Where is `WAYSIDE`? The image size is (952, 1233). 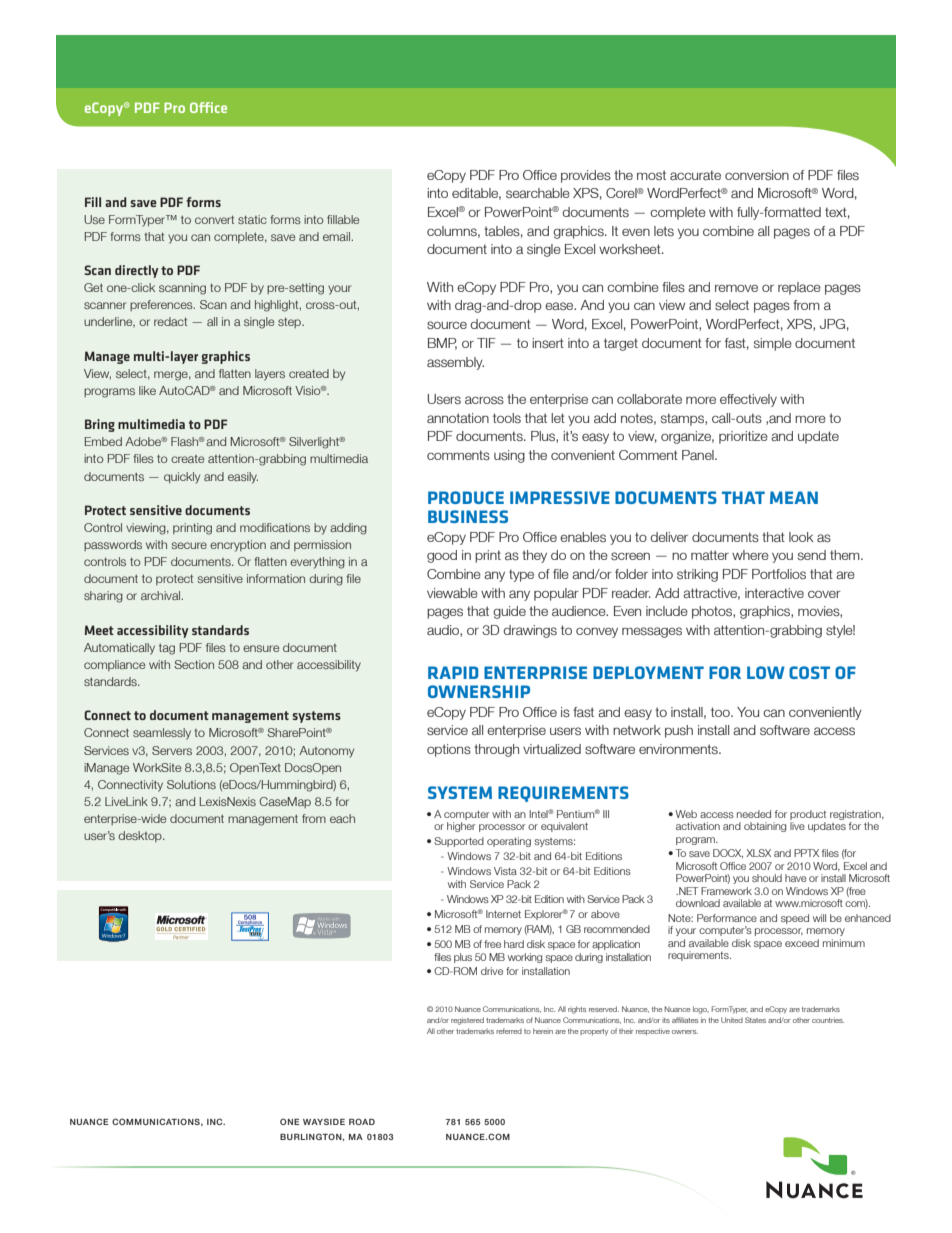
WAYSIDE is located at coordinates (324, 1121).
